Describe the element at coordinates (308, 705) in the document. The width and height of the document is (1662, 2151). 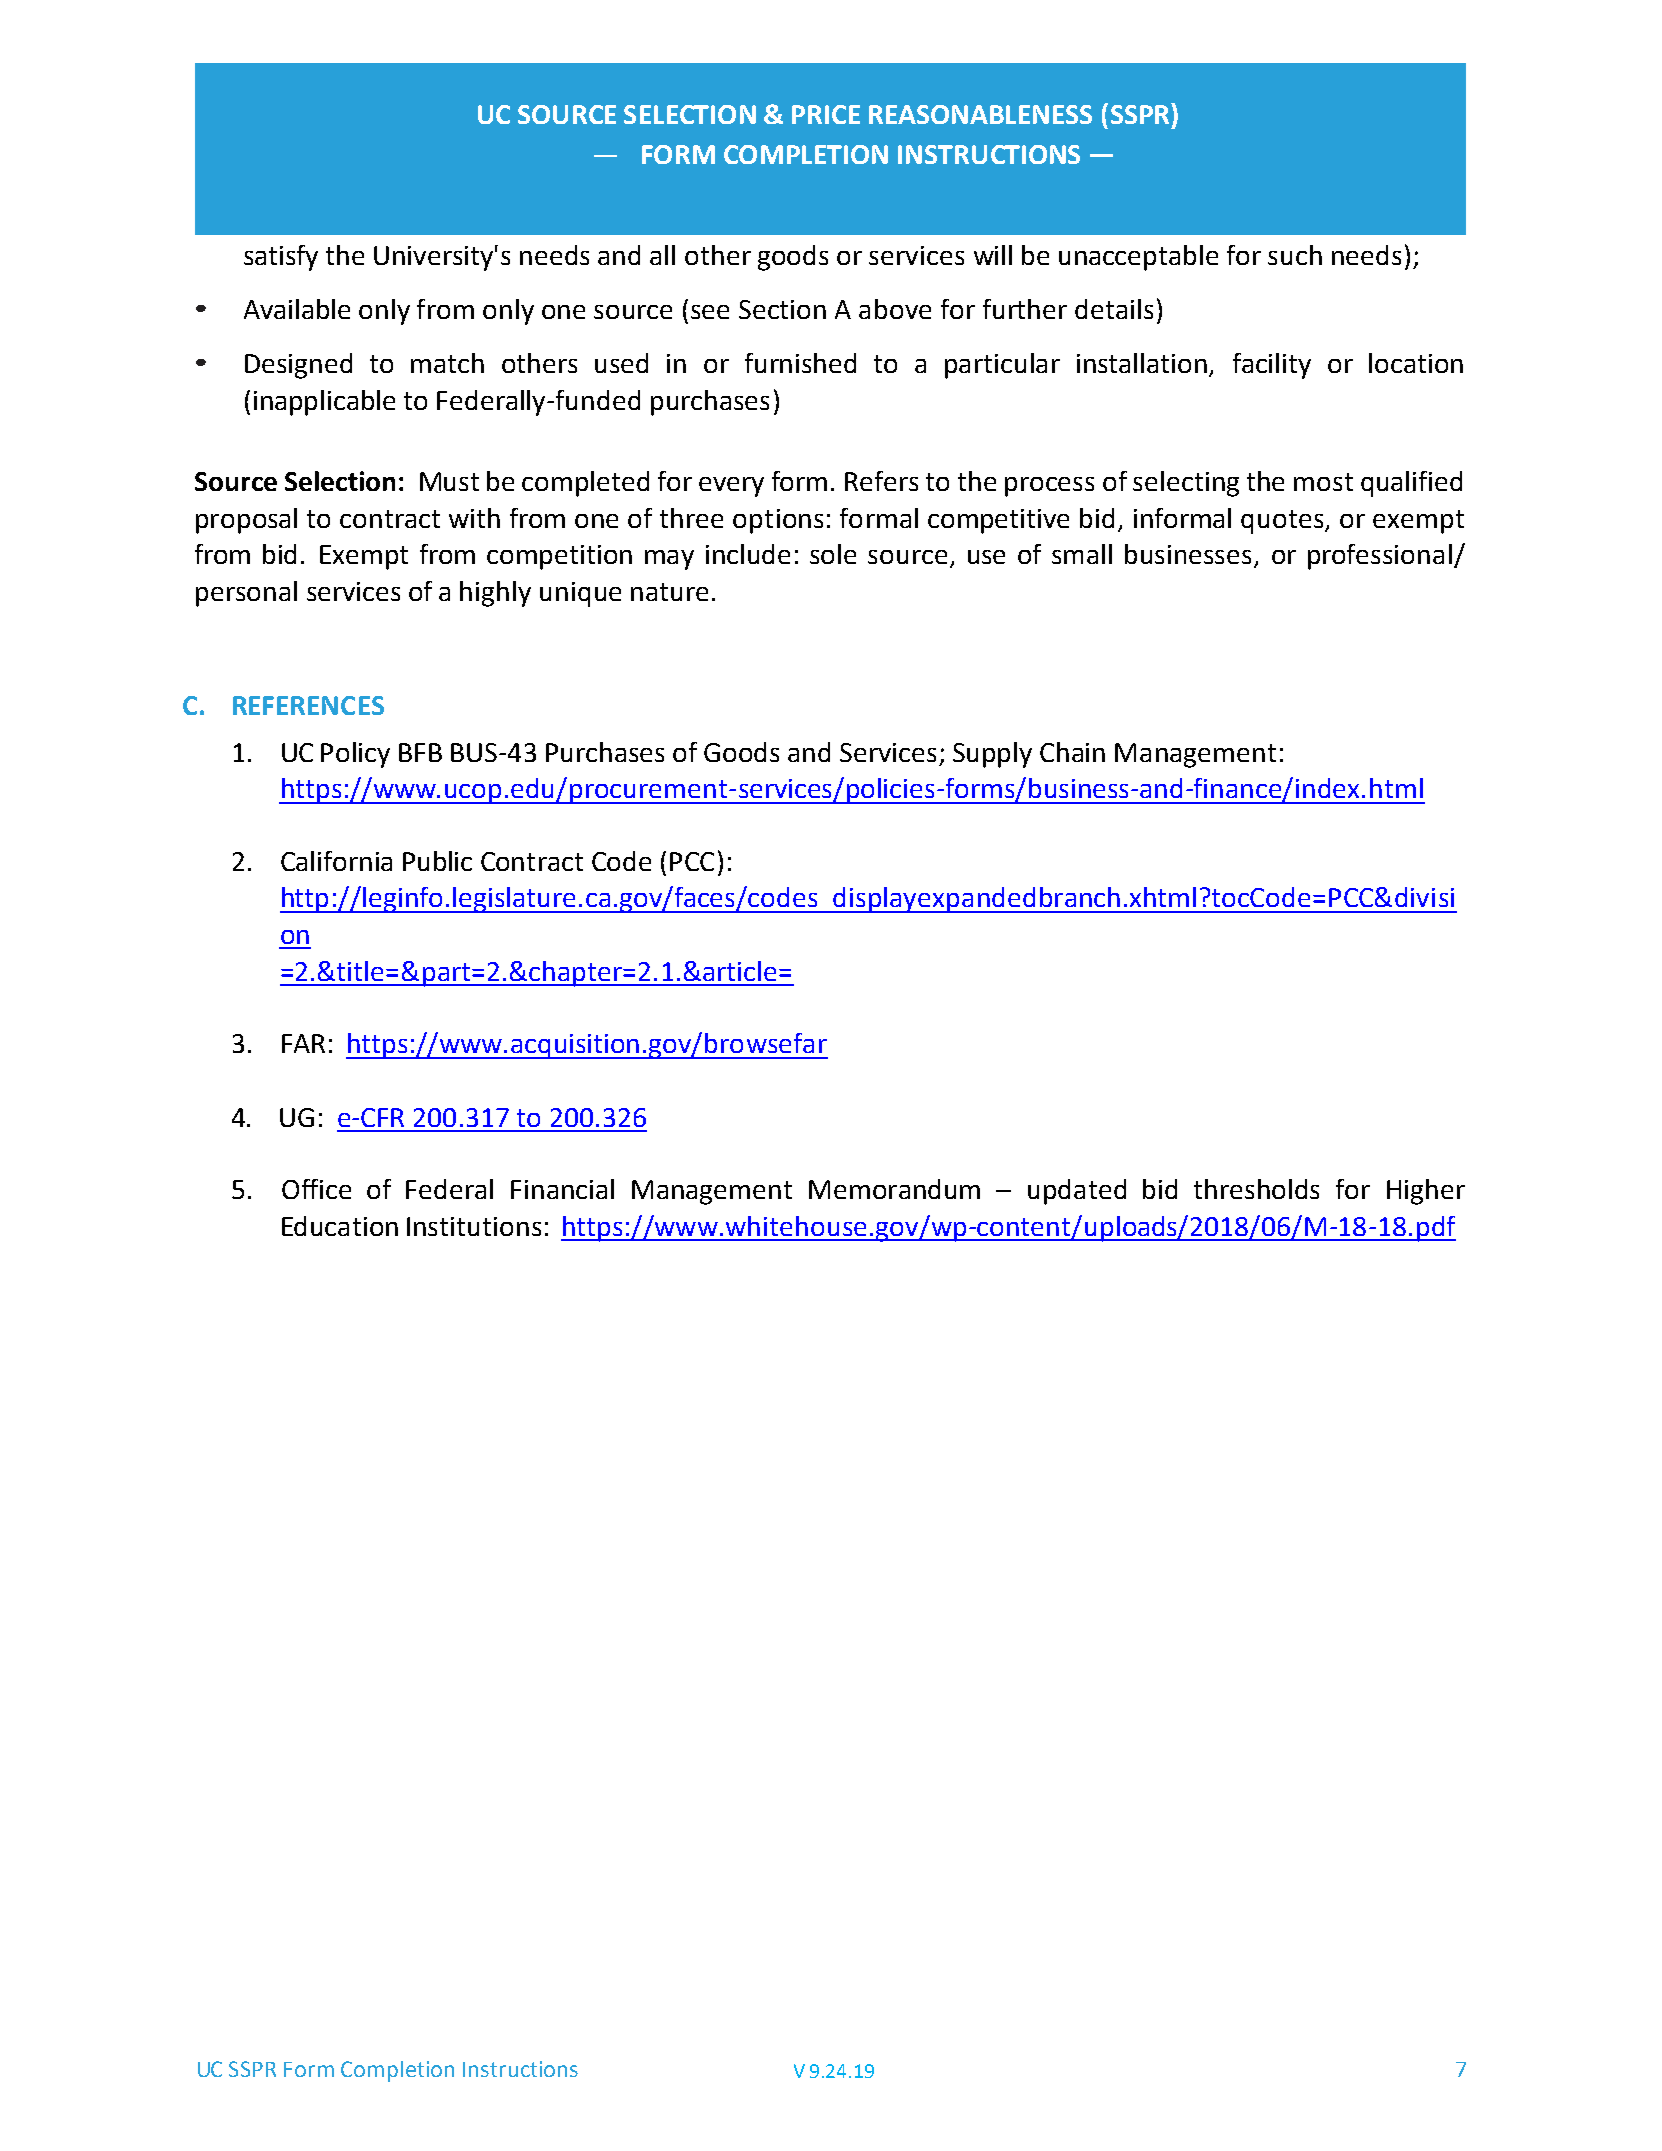
I see `REFERENCES` at that location.
